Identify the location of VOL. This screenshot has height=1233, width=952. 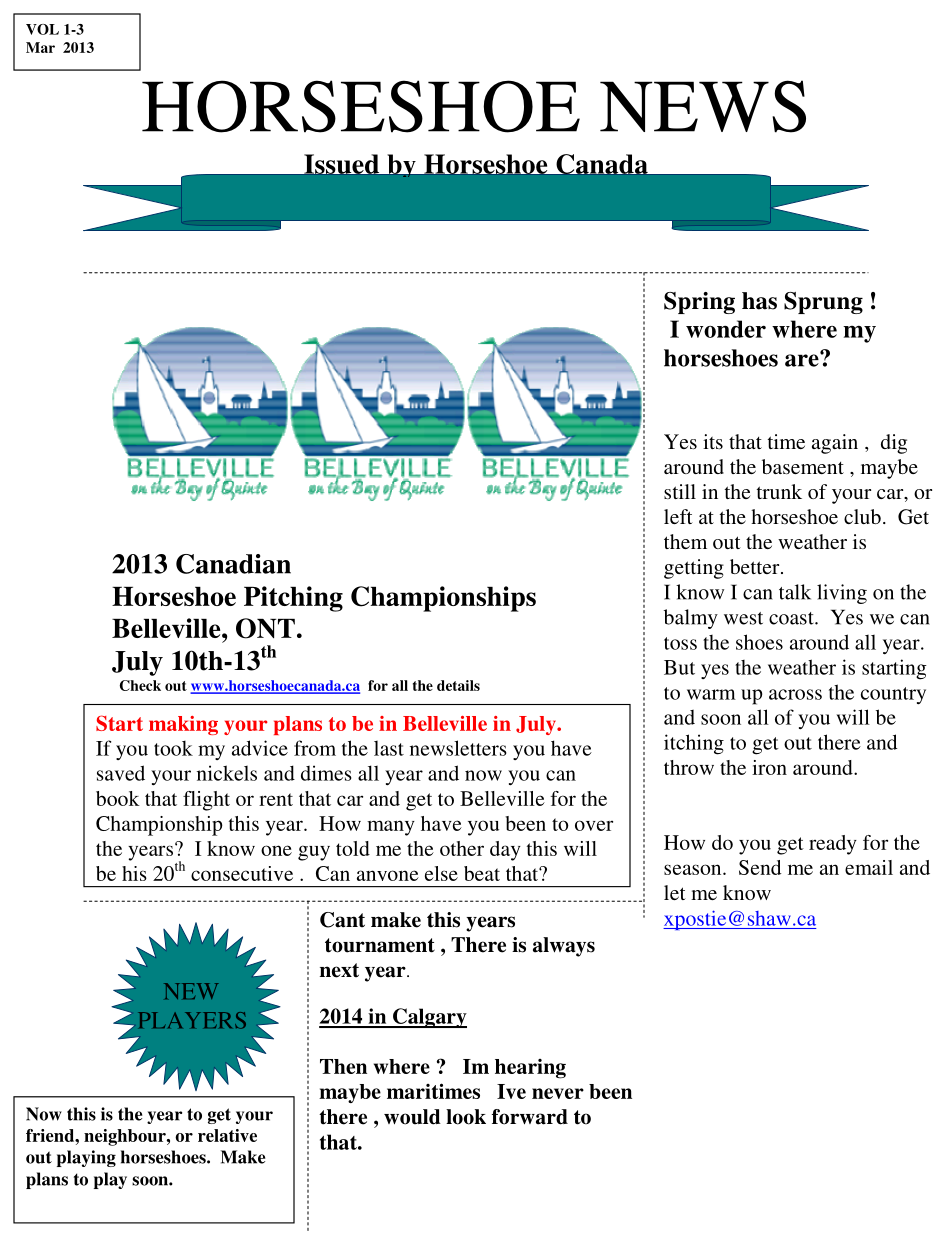
(42, 29).
